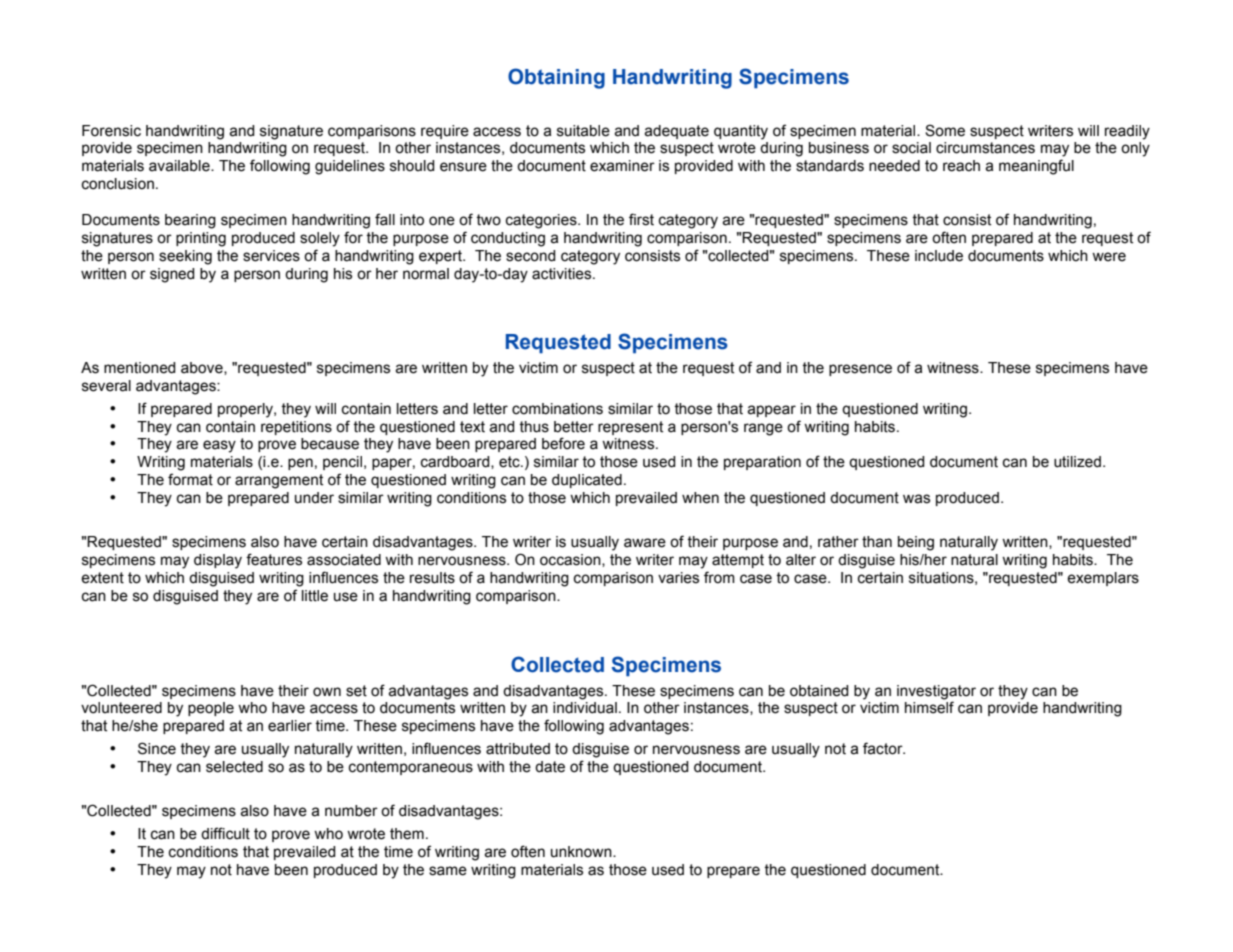 The width and height of the document is (1233, 952). Describe the element at coordinates (587, 481) in the document. I see `duplicated` at that location.
